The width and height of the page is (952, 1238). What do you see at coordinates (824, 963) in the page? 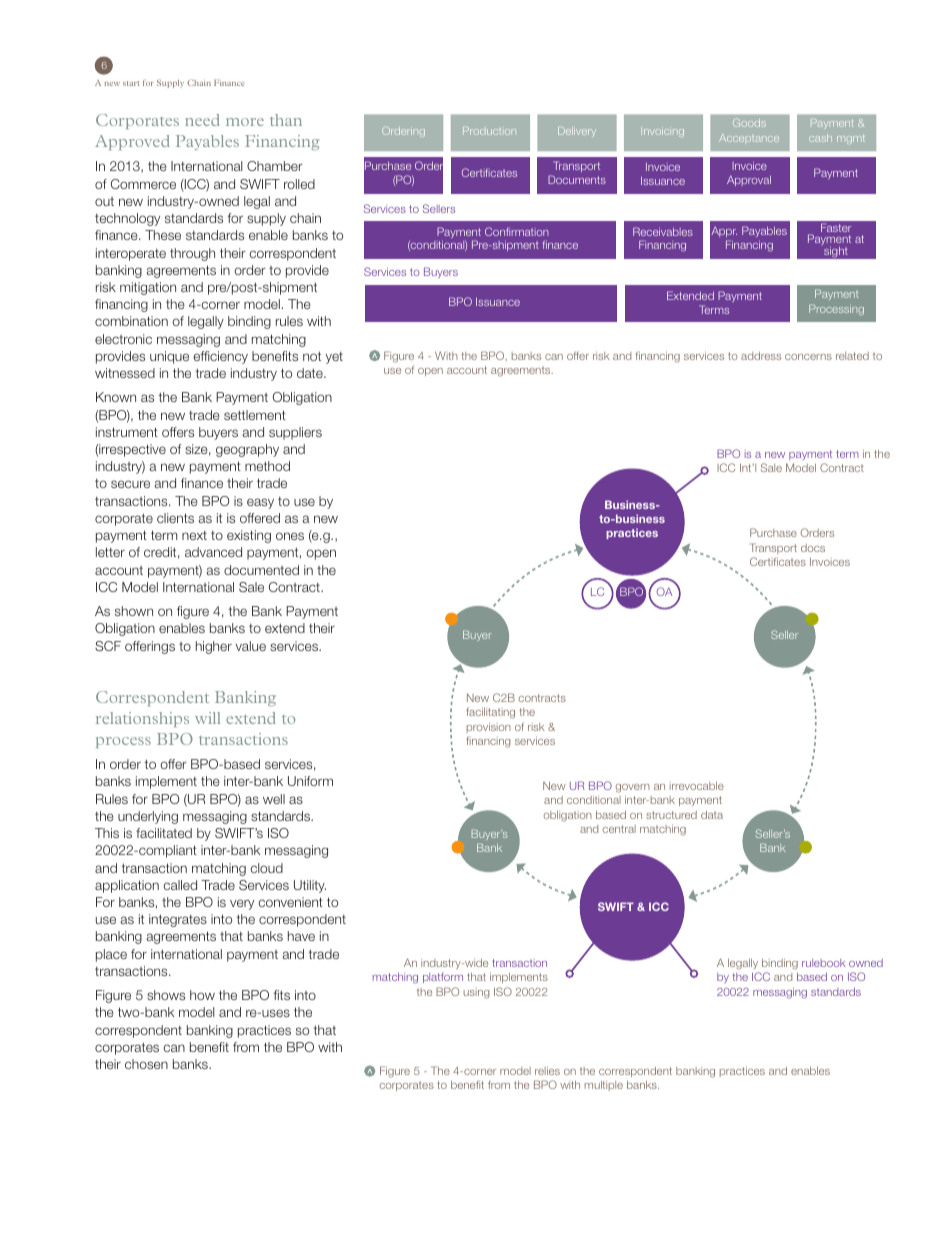
I see `rulebook` at bounding box center [824, 963].
